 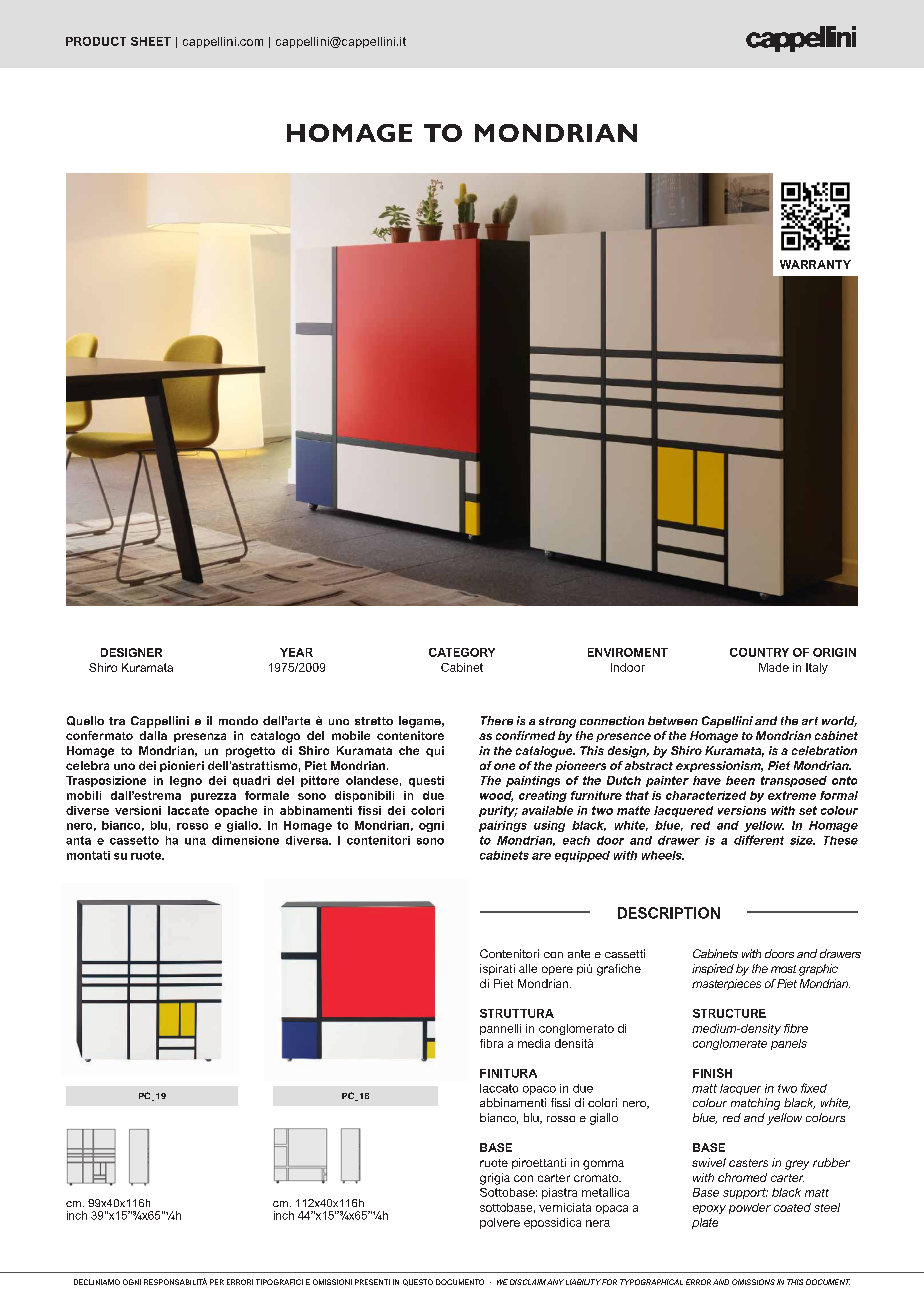 I want to click on SHEET, so click(x=151, y=41).
